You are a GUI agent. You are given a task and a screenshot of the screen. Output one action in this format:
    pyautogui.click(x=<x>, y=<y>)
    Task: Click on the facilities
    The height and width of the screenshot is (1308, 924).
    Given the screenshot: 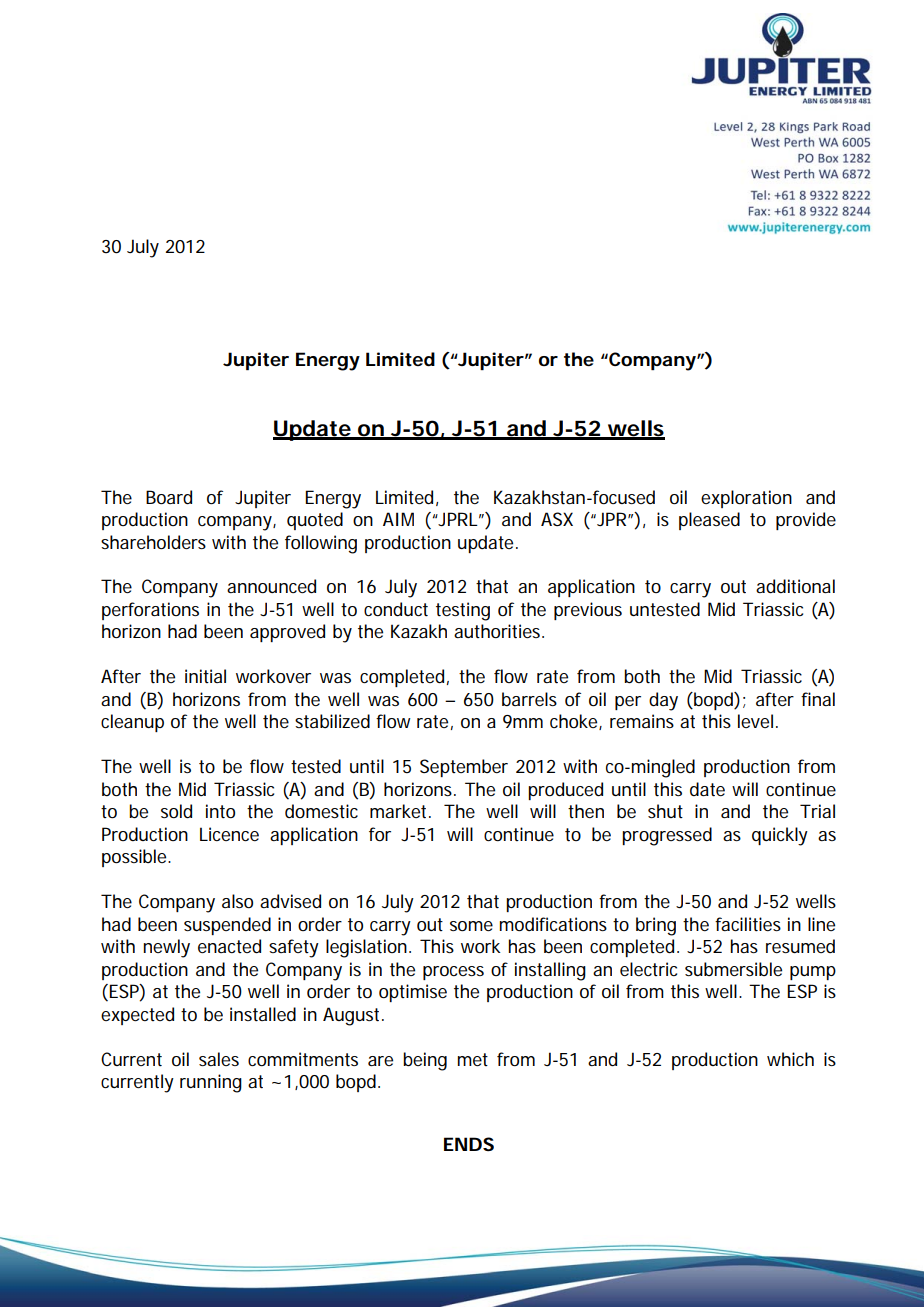 What is the action you would take?
    pyautogui.click(x=748, y=924)
